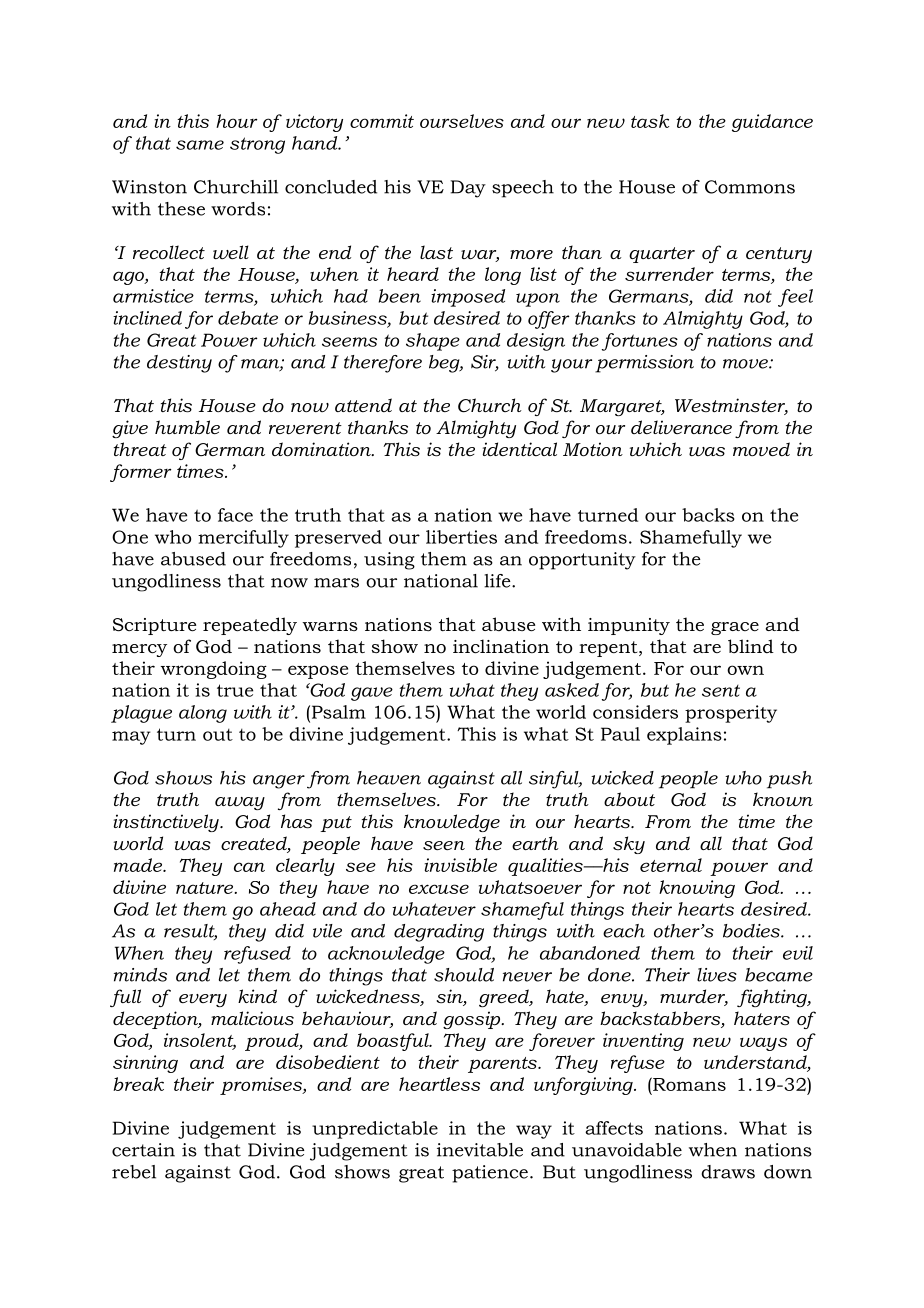  Describe the element at coordinates (783, 799) in the screenshot. I see `known` at that location.
